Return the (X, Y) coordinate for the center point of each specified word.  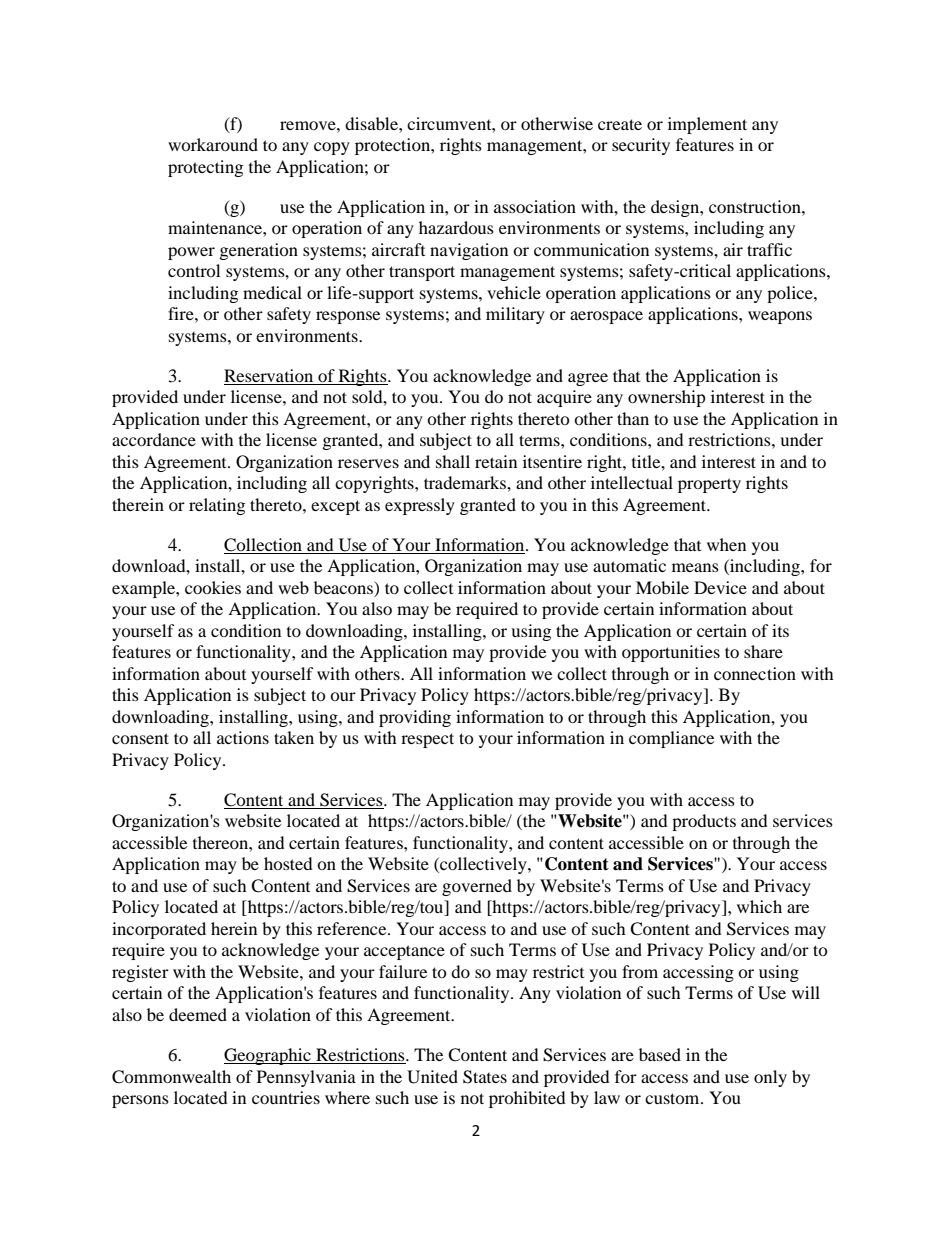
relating (217, 506)
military (515, 315)
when (726, 544)
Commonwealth (171, 1077)
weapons (780, 317)
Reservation (270, 377)
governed (477, 887)
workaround (213, 144)
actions (243, 737)
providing (415, 718)
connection (755, 673)
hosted (288, 863)
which (759, 906)
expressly (420, 506)
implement (707, 125)
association (535, 206)
